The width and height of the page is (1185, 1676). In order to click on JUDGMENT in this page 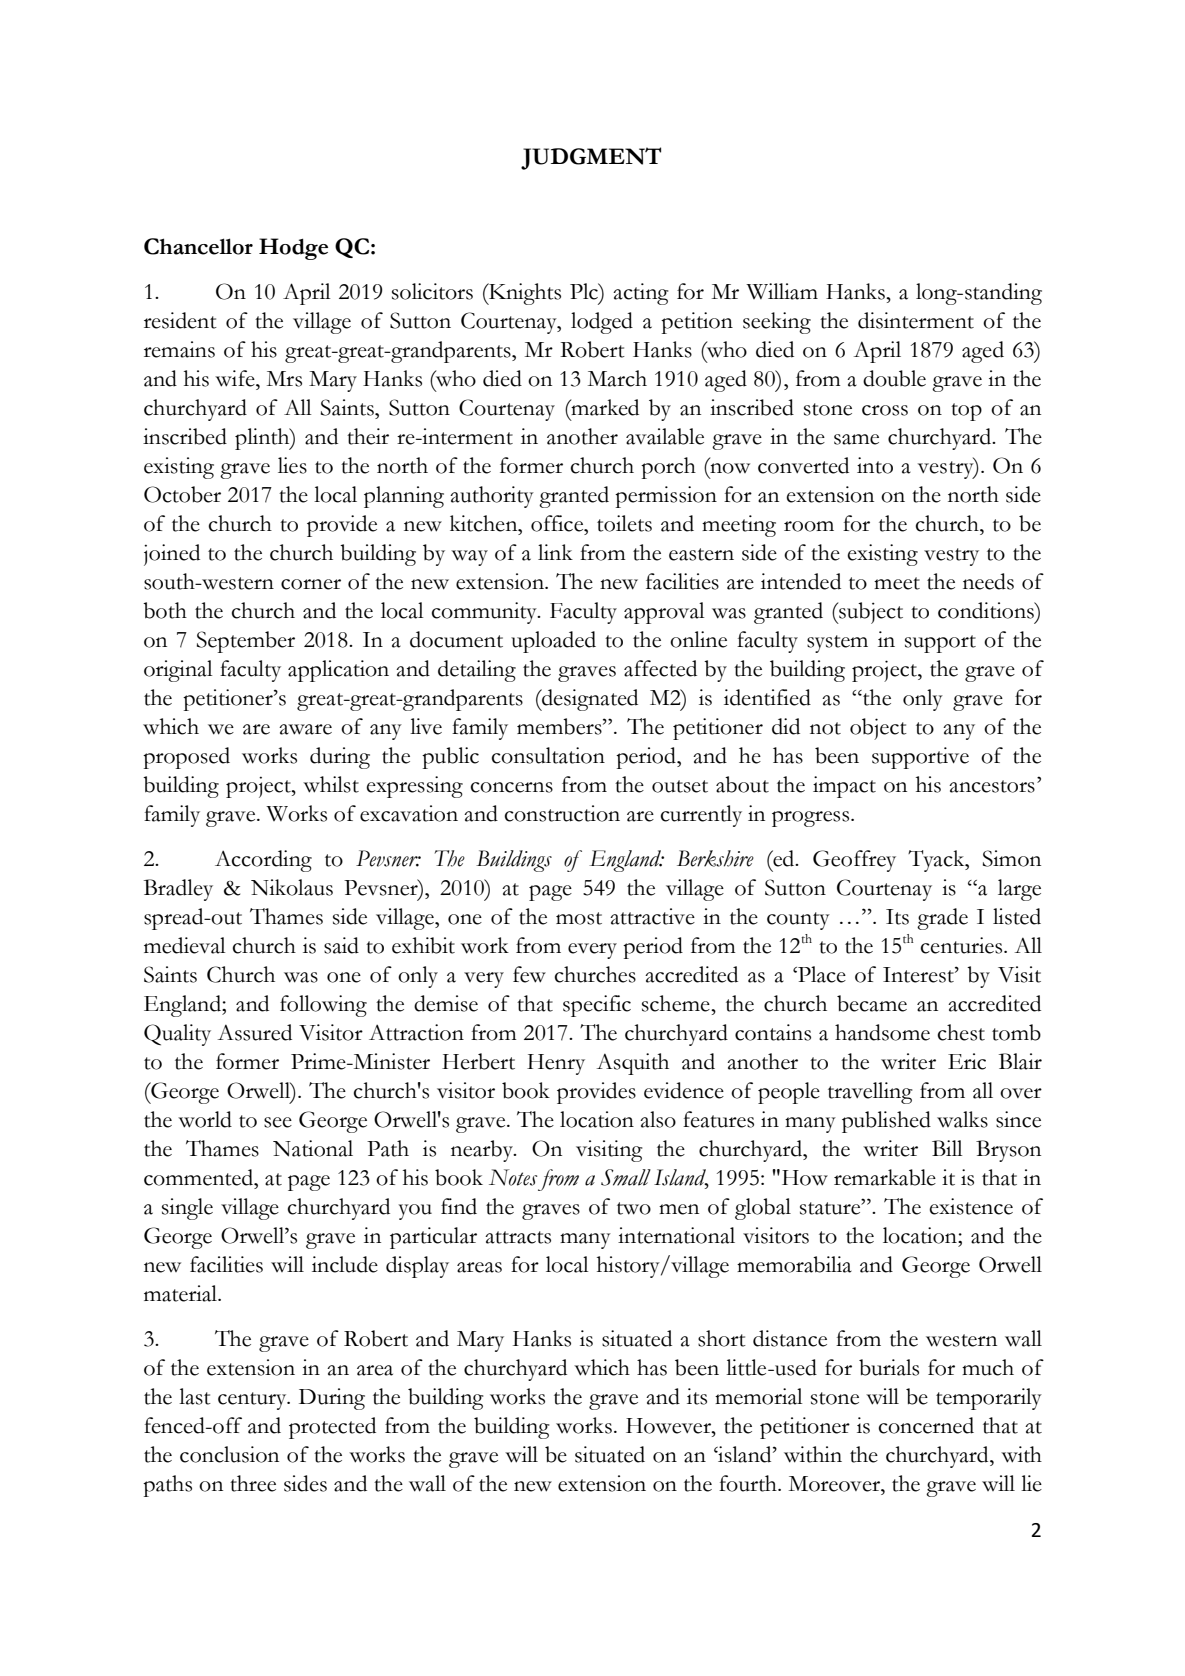, I will do `click(591, 158)`.
